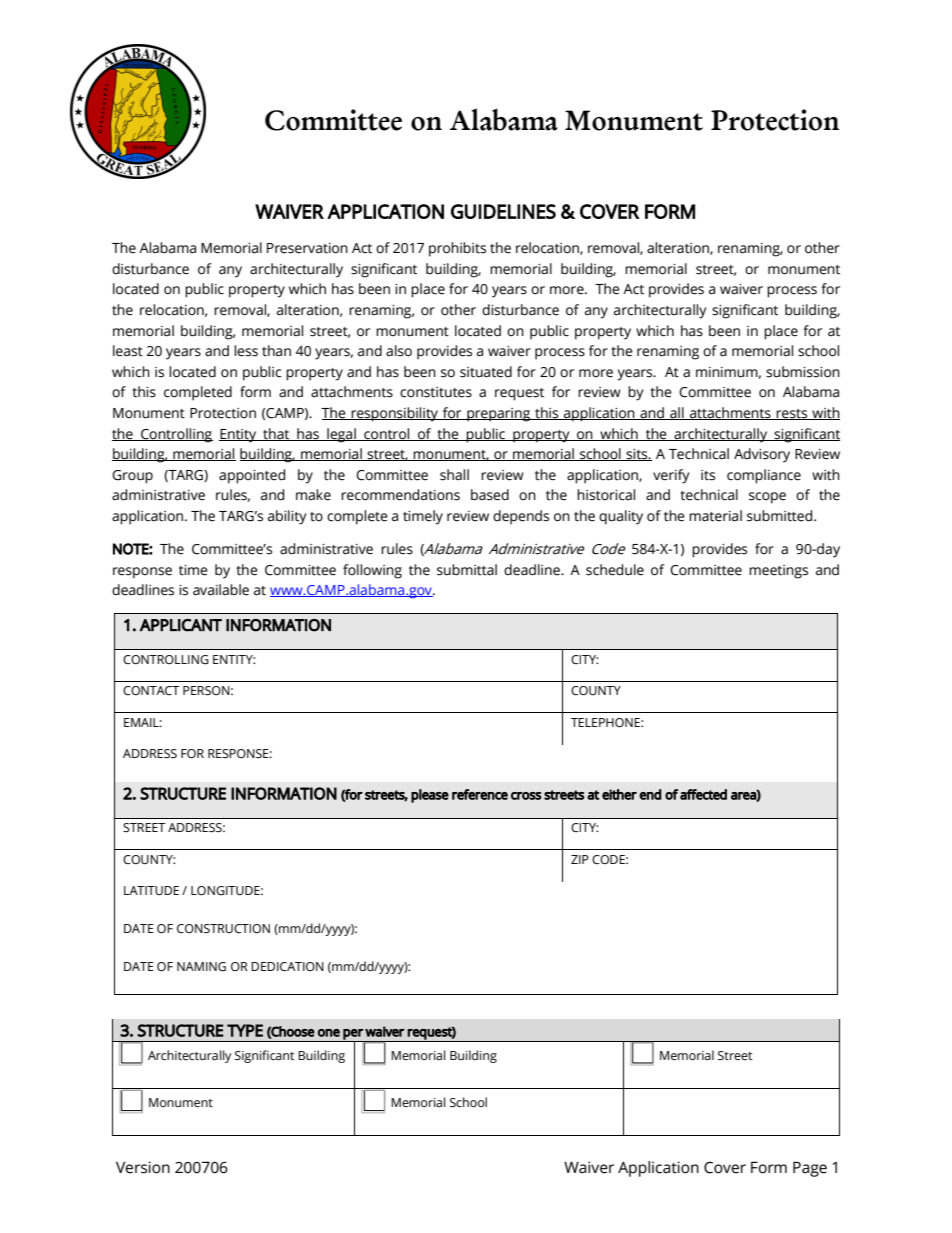 This screenshot has height=1233, width=952. What do you see at coordinates (619, 794) in the screenshot?
I see `either` at bounding box center [619, 794].
